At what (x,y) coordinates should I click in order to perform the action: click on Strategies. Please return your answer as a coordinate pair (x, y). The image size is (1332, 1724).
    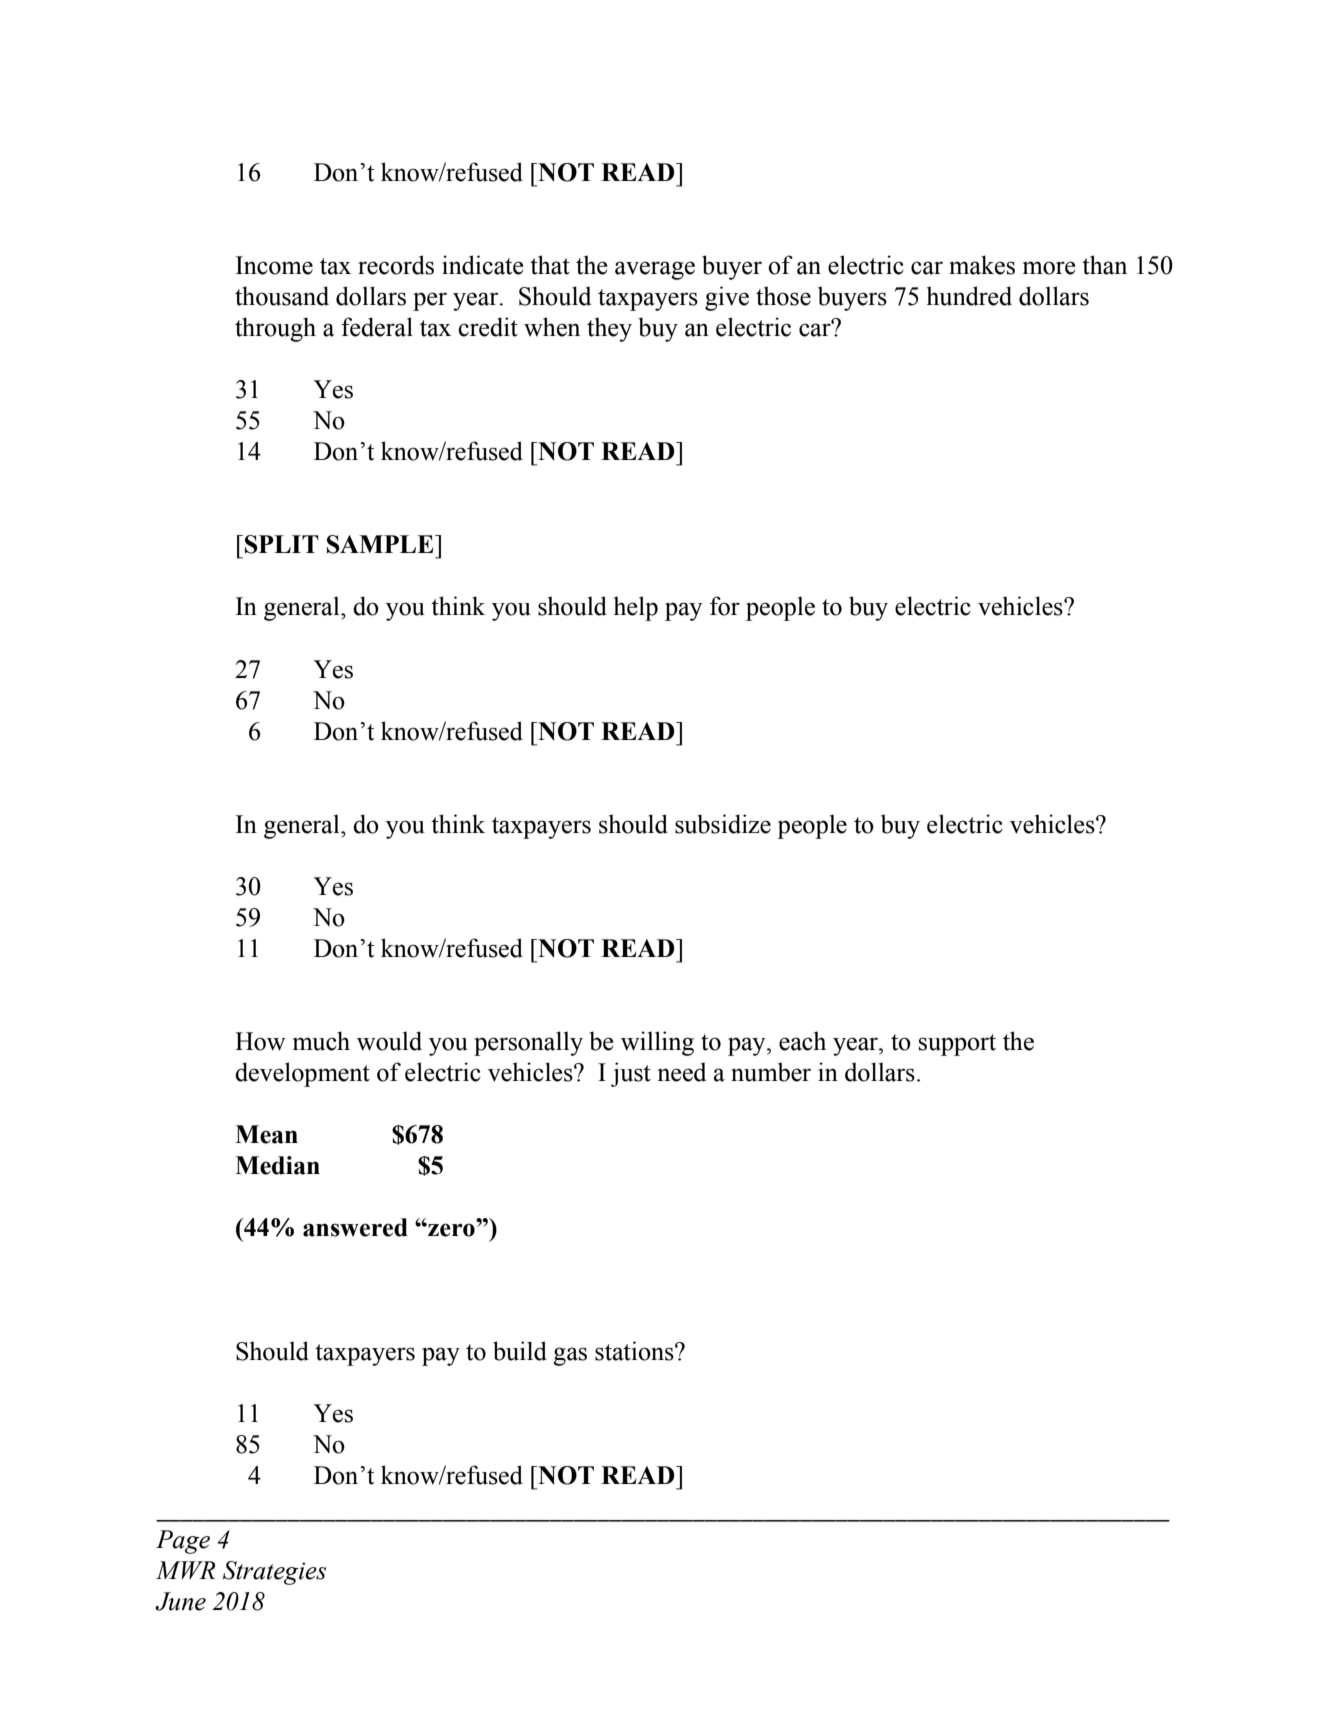
    Looking at the image, I should click on (274, 1573).
